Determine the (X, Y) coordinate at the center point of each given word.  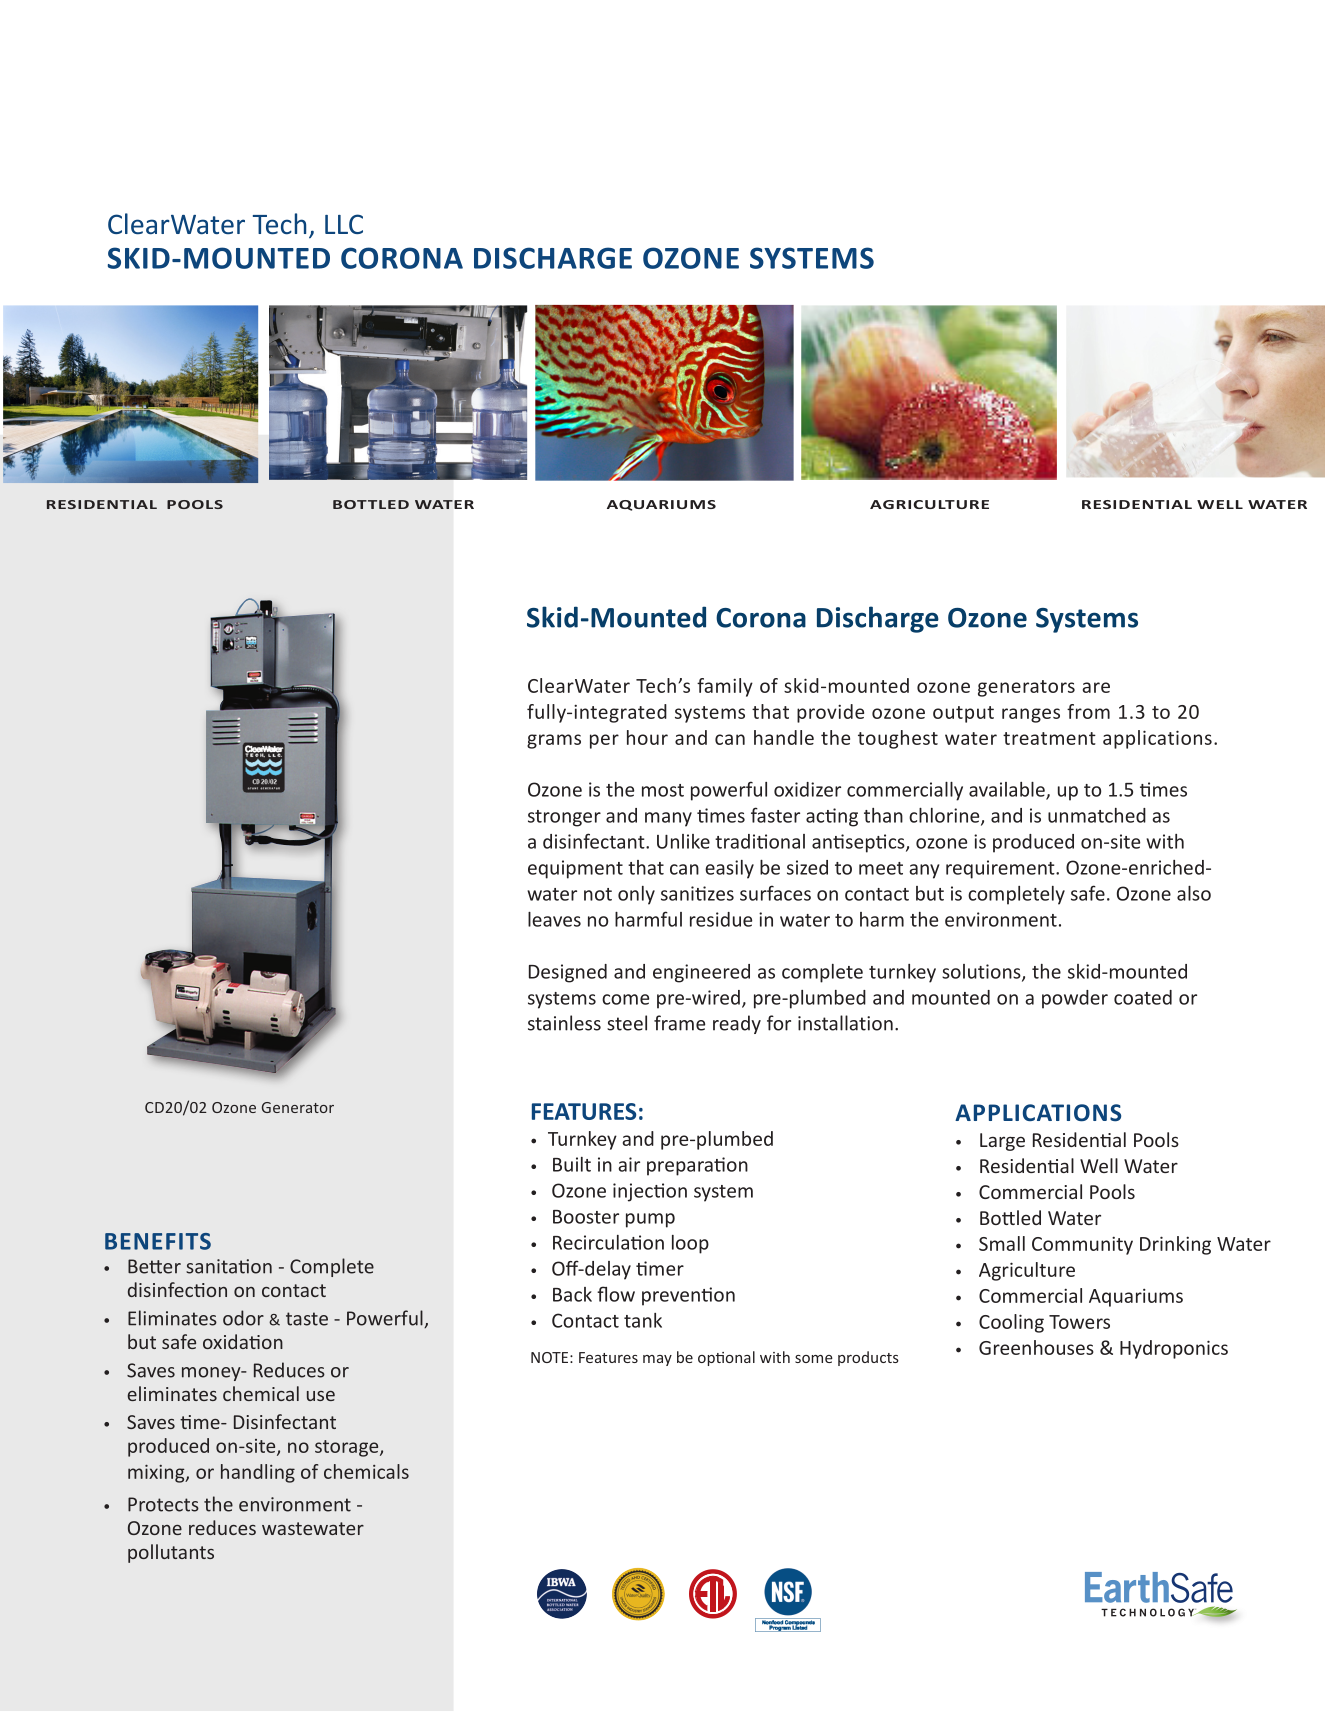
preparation (697, 1166)
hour (647, 737)
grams (554, 741)
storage (348, 1448)
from (1088, 711)
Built (572, 1164)
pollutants (171, 1553)
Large (1002, 1142)
